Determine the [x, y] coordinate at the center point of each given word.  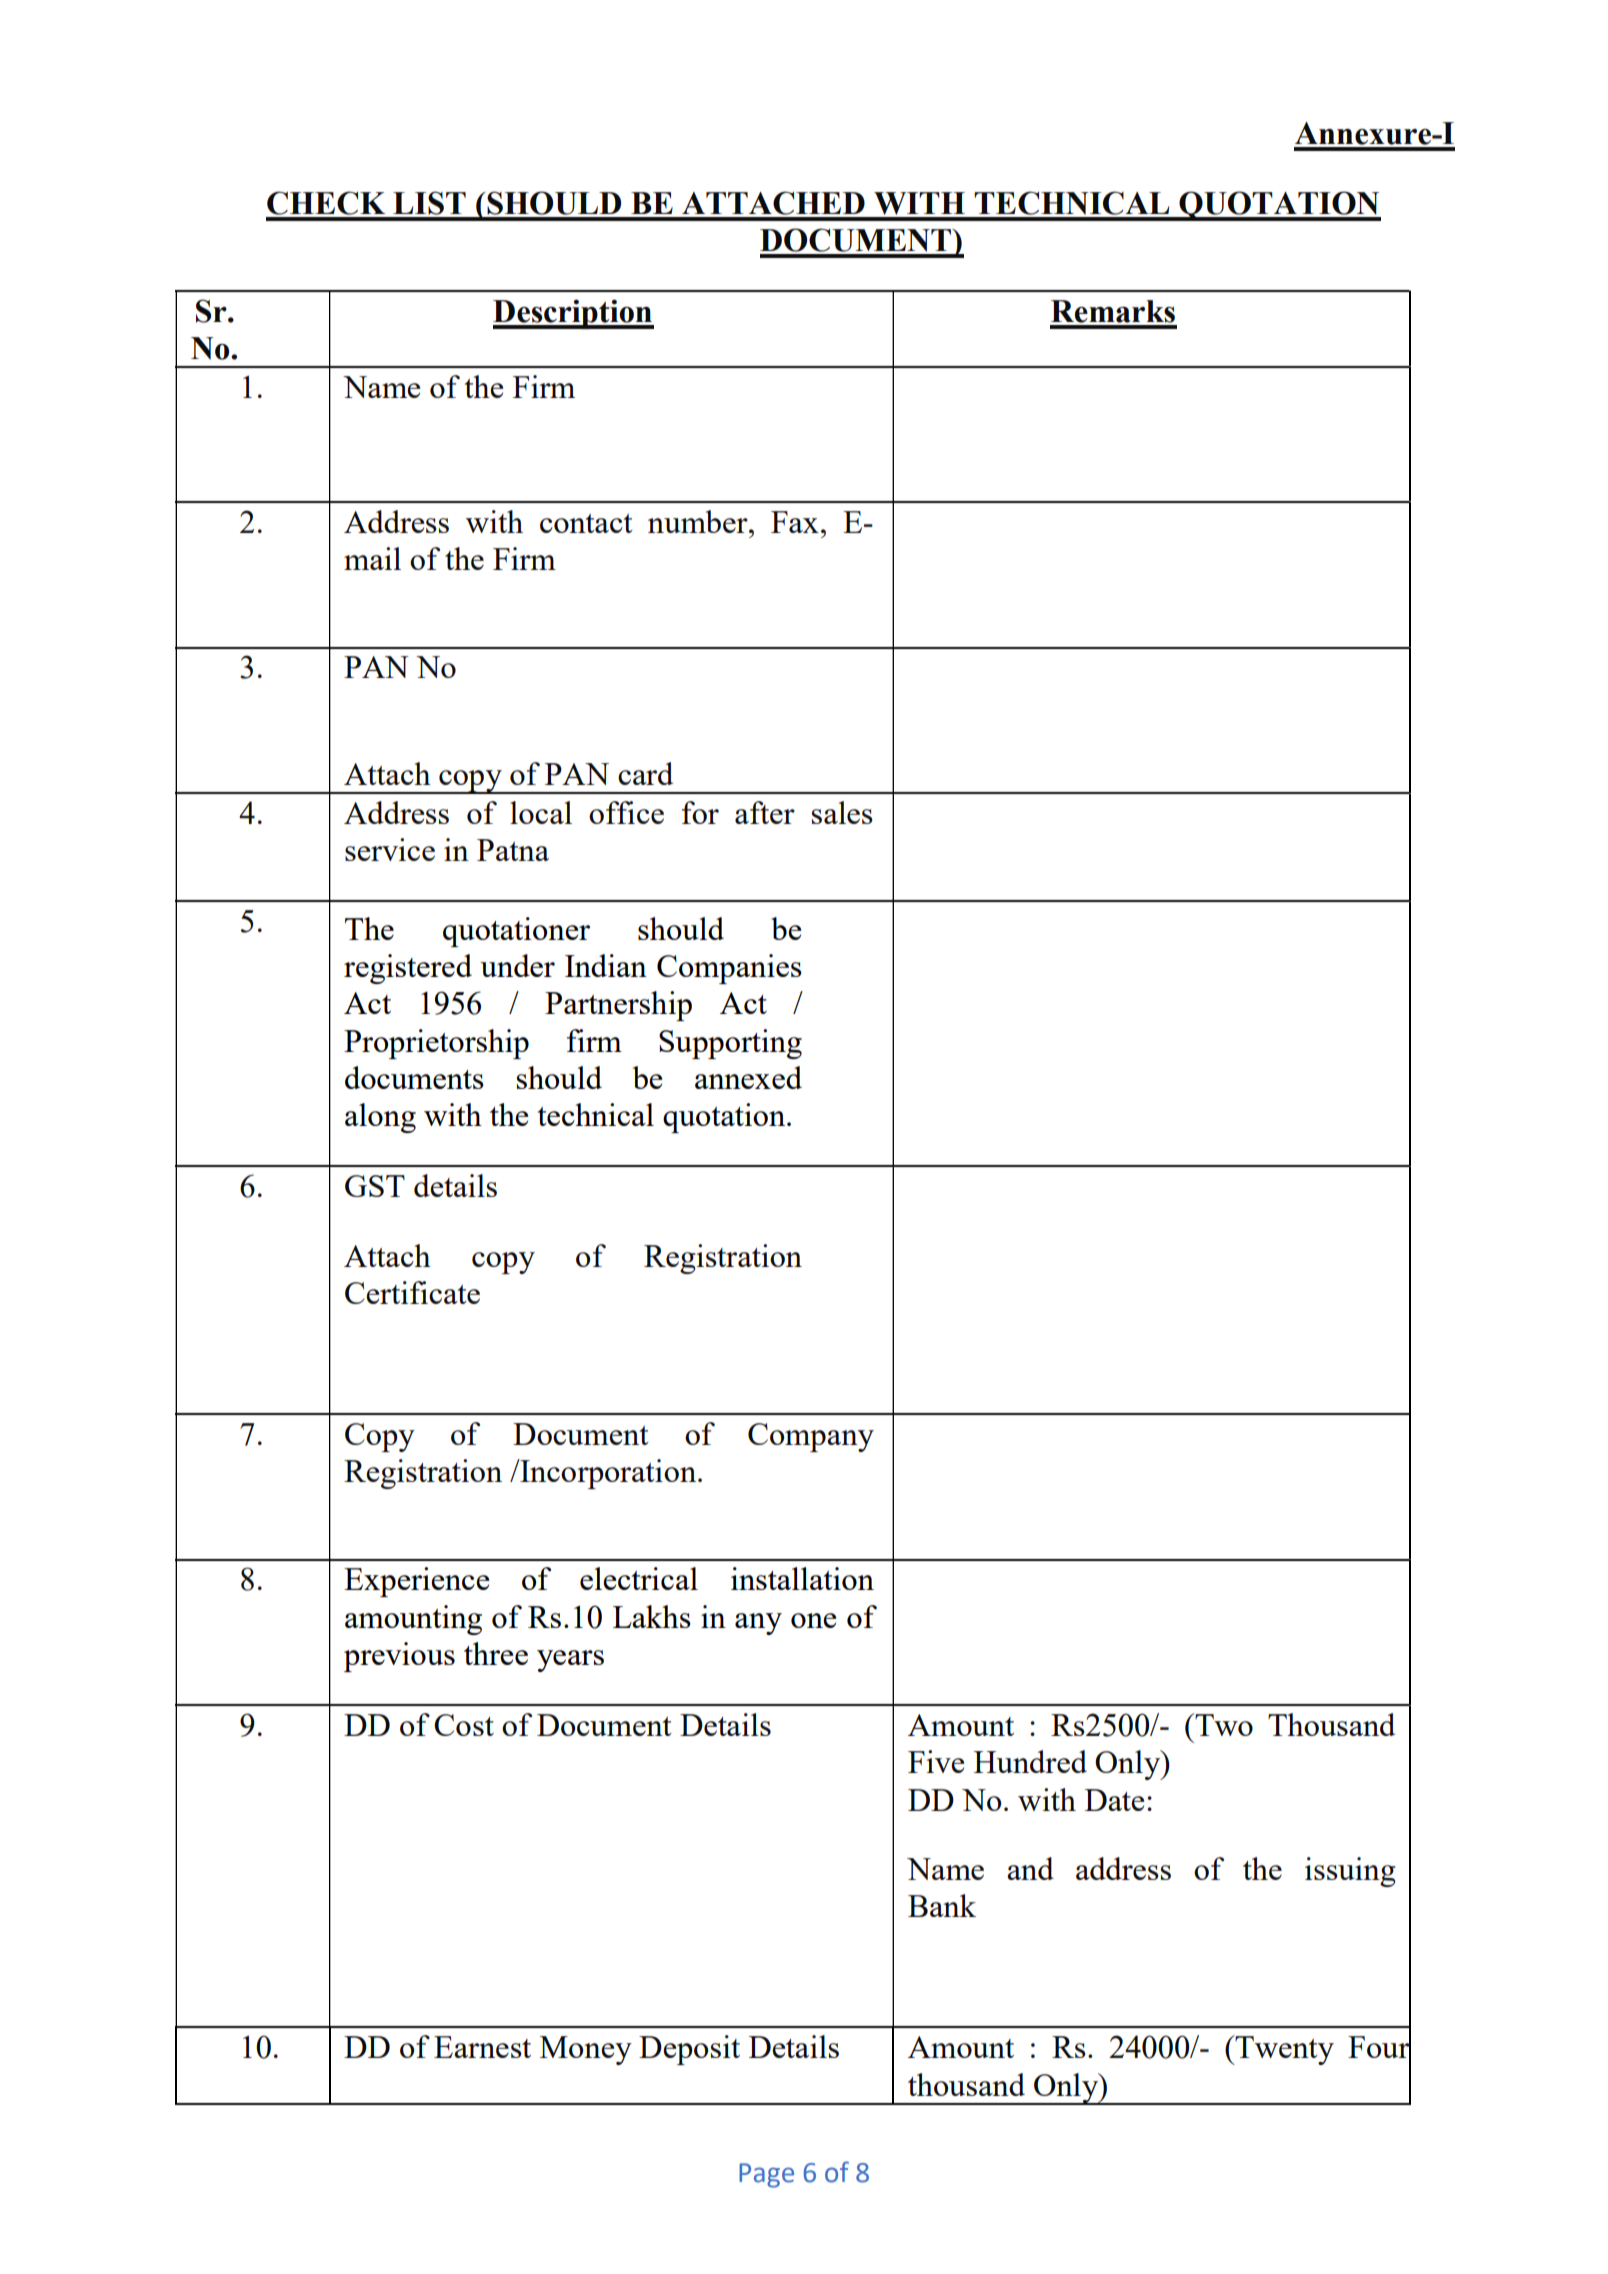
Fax [795, 522]
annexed [748, 1077]
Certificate [412, 1292]
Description [573, 314]
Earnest [482, 2047]
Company [811, 1437]
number [699, 521]
